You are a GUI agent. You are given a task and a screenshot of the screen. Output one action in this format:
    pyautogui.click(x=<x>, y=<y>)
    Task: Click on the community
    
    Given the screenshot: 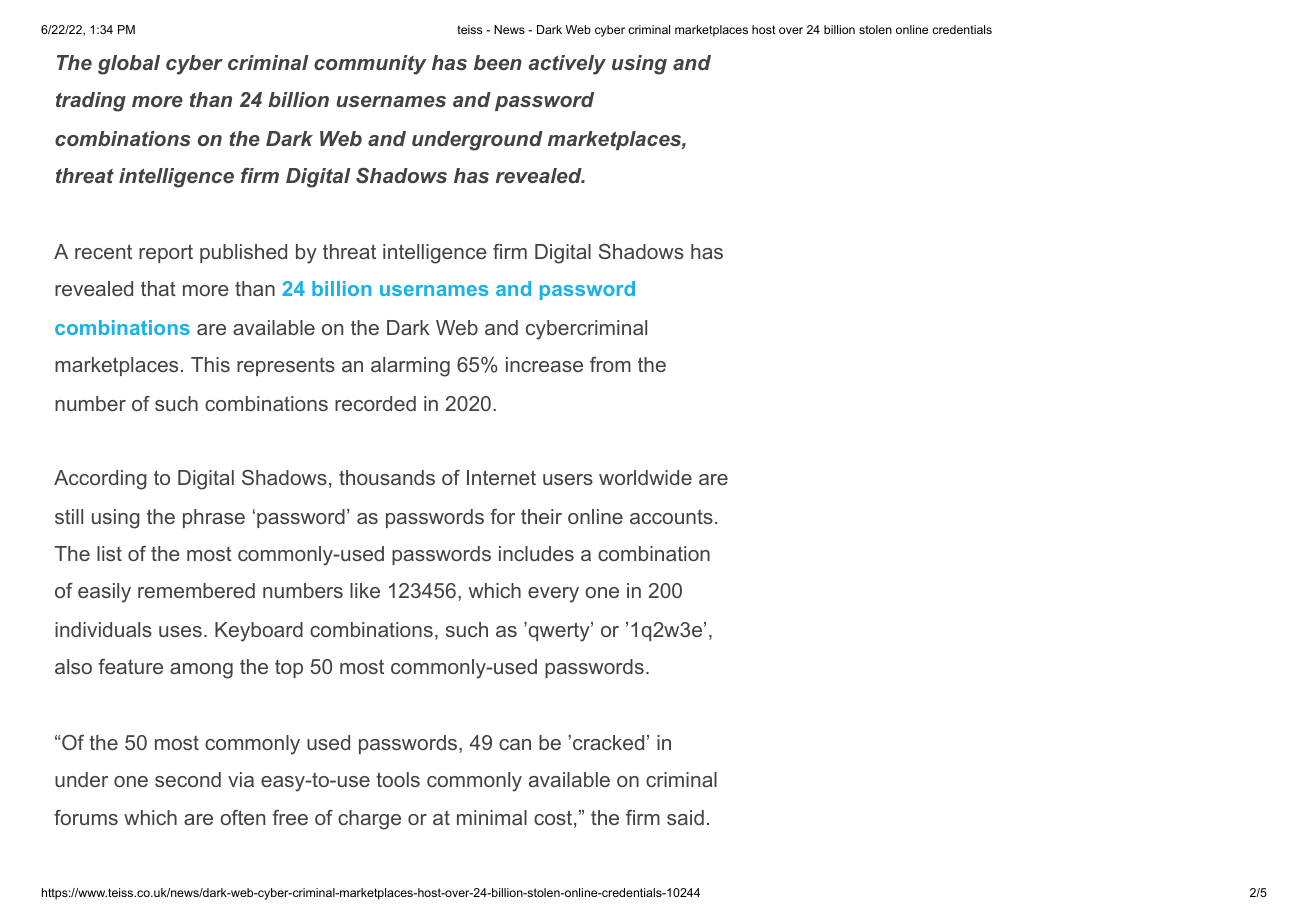 What is the action you would take?
    pyautogui.click(x=370, y=65)
